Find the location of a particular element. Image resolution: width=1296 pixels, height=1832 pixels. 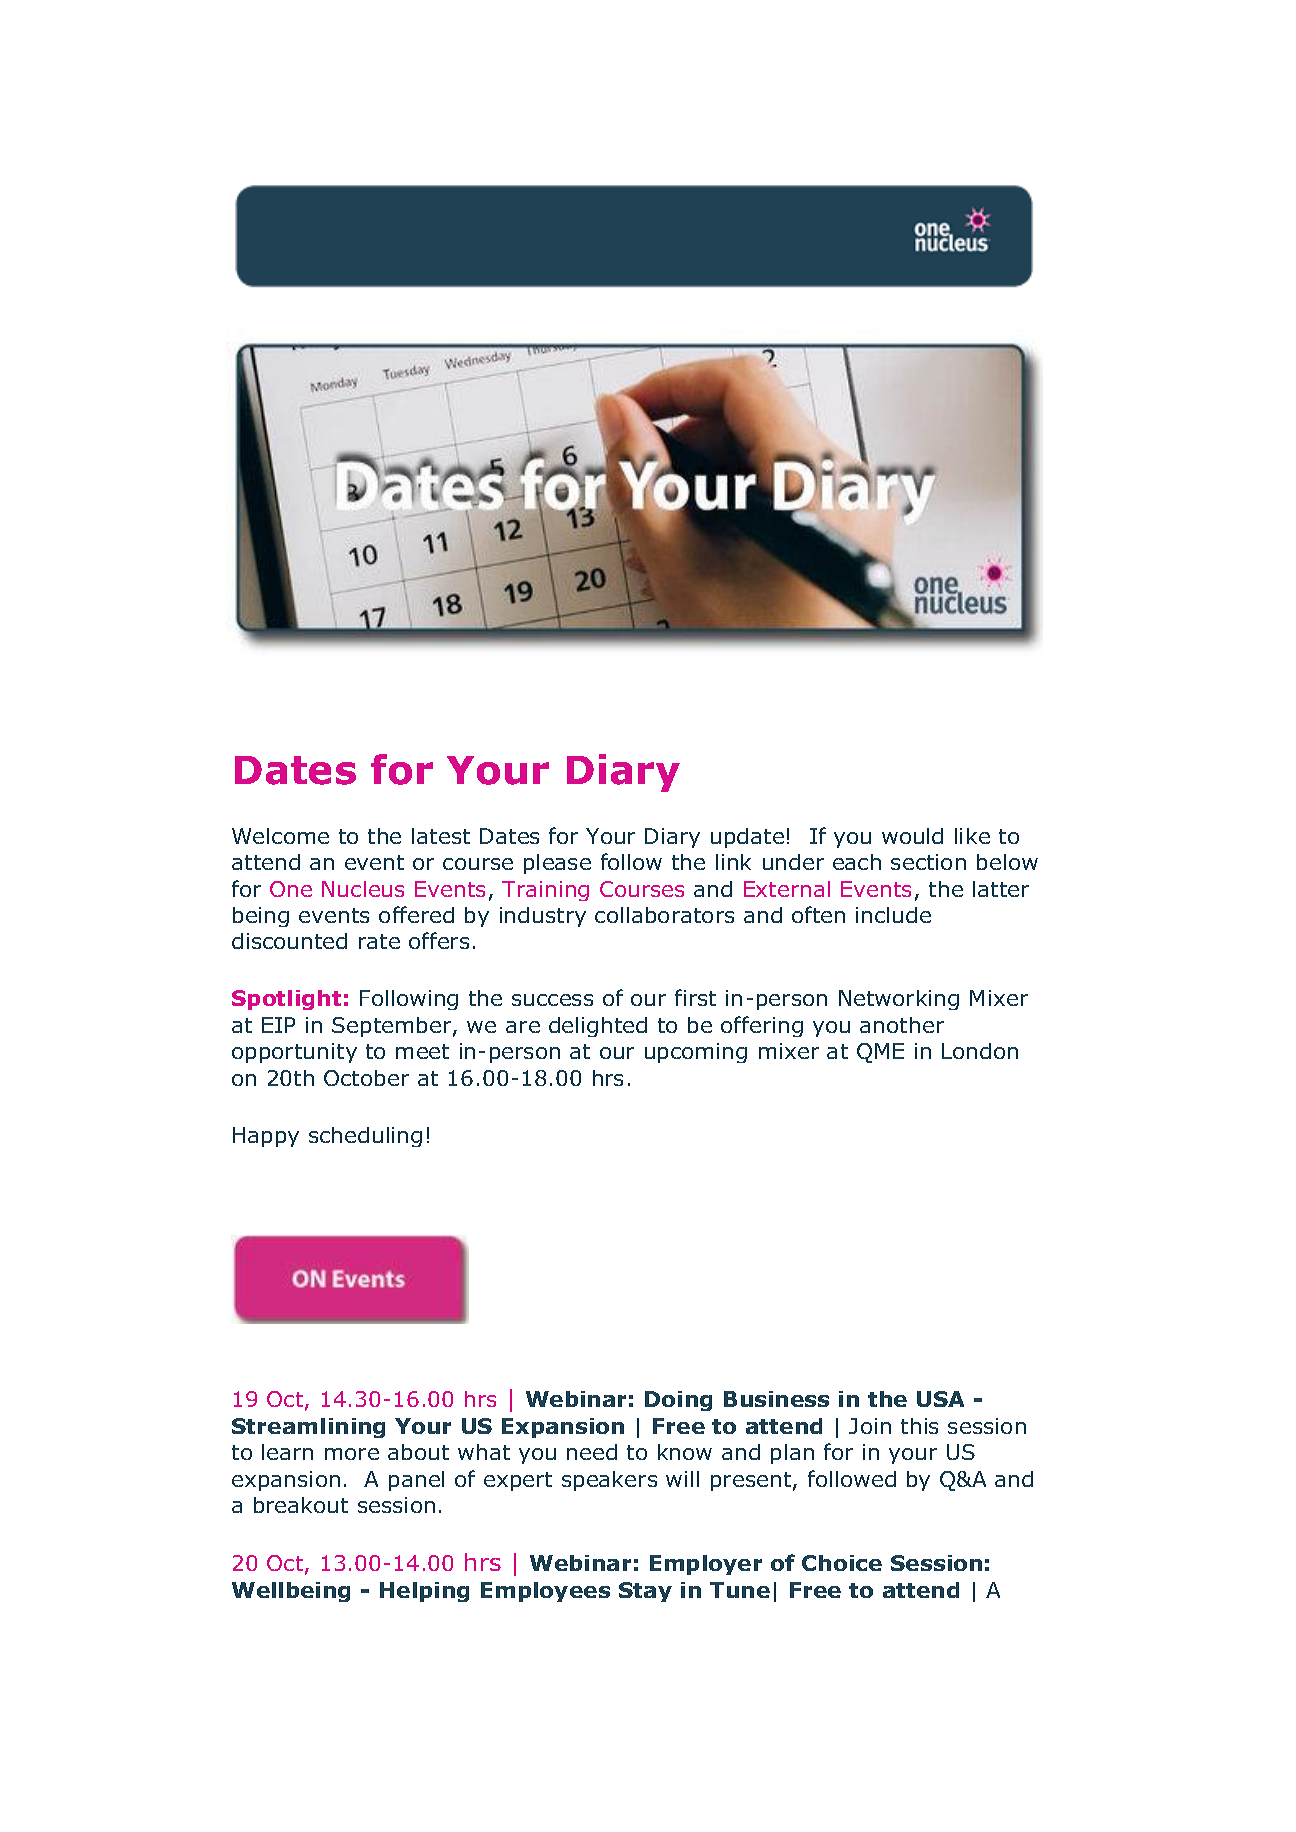

Choice is located at coordinates (842, 1563).
